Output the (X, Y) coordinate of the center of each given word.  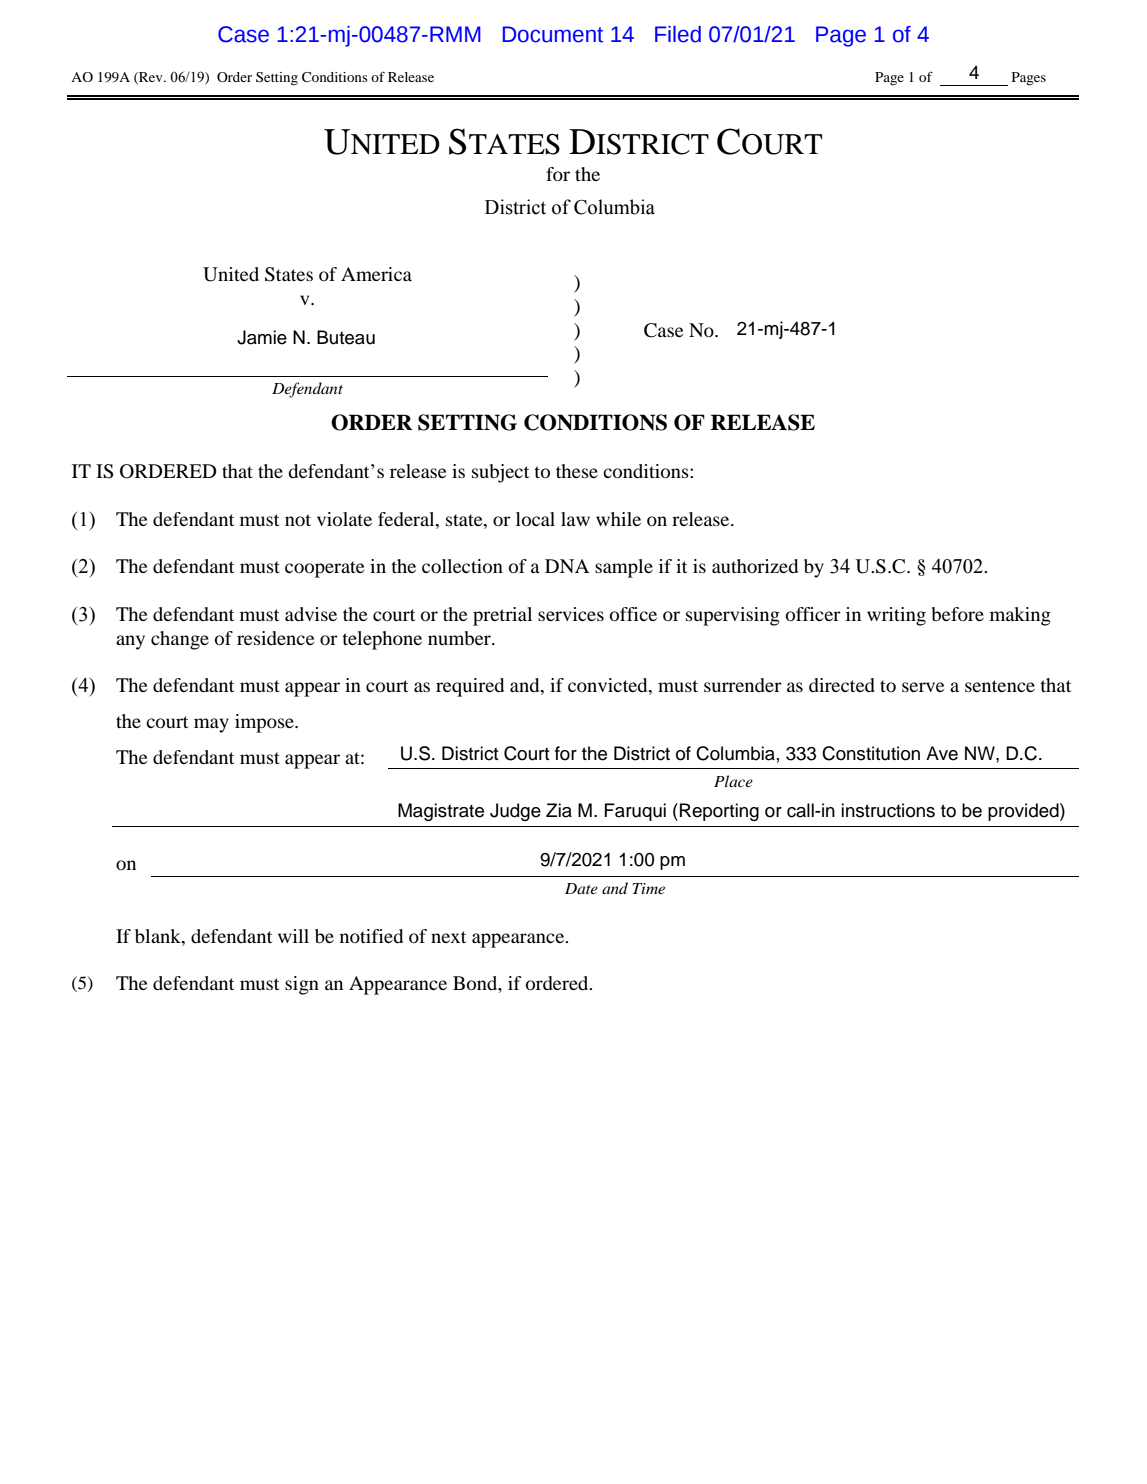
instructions (888, 810)
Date (581, 888)
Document (553, 34)
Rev (151, 78)
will (293, 936)
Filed (678, 34)
